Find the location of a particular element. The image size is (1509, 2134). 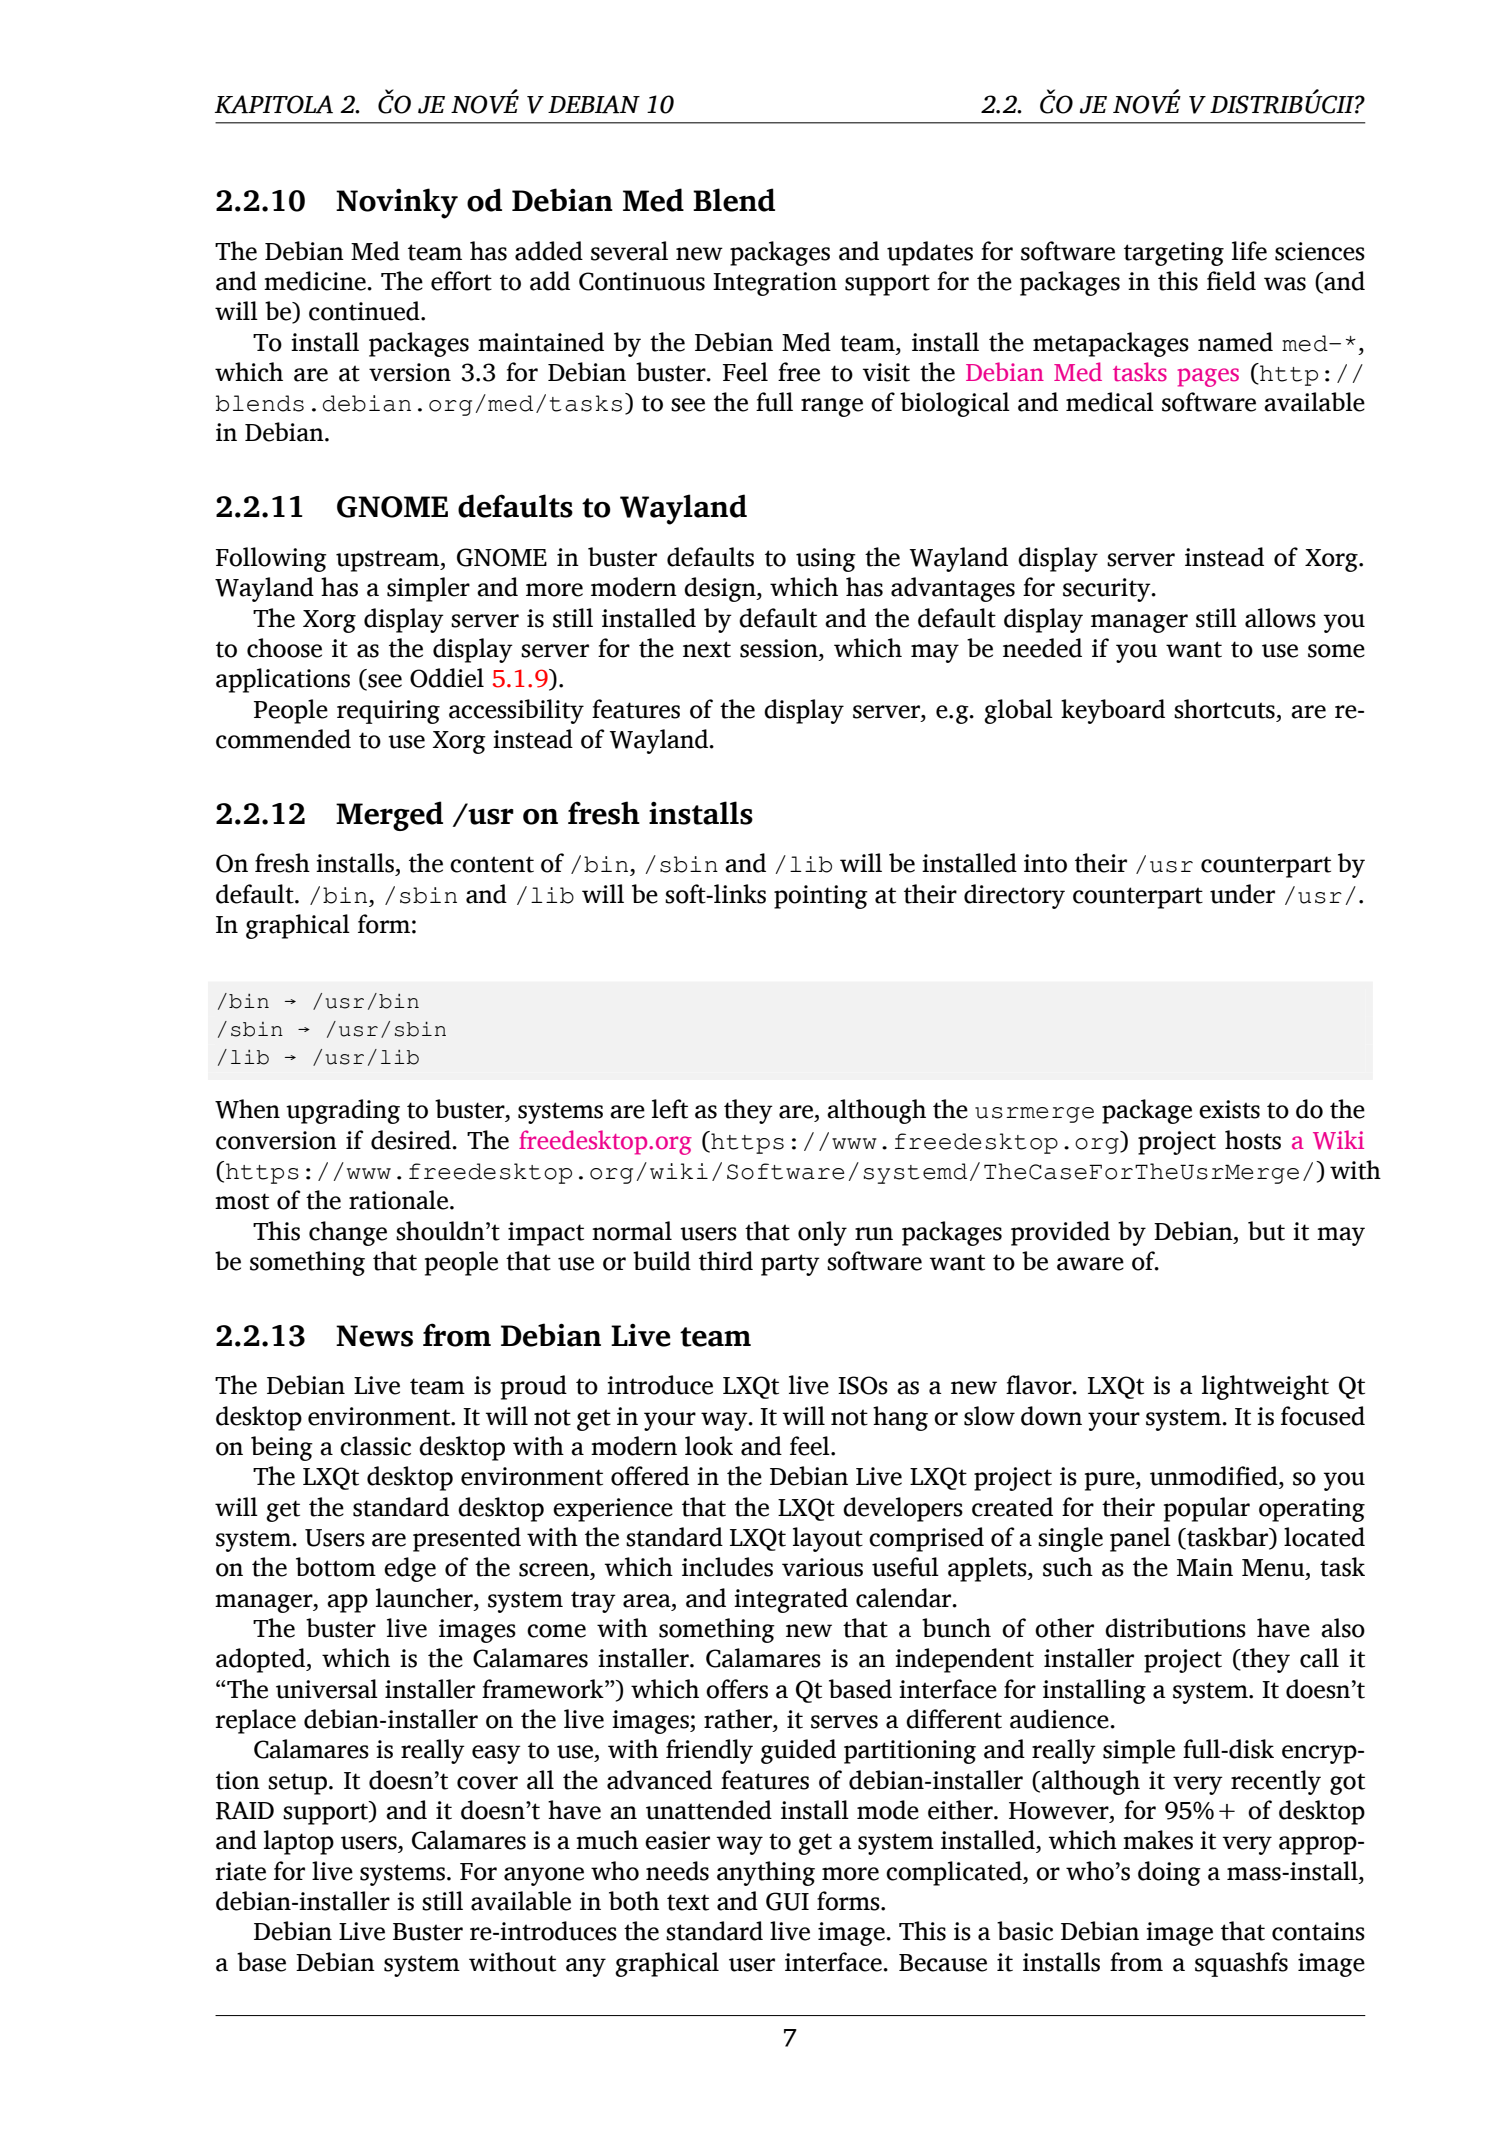

look is located at coordinates (709, 1446).
